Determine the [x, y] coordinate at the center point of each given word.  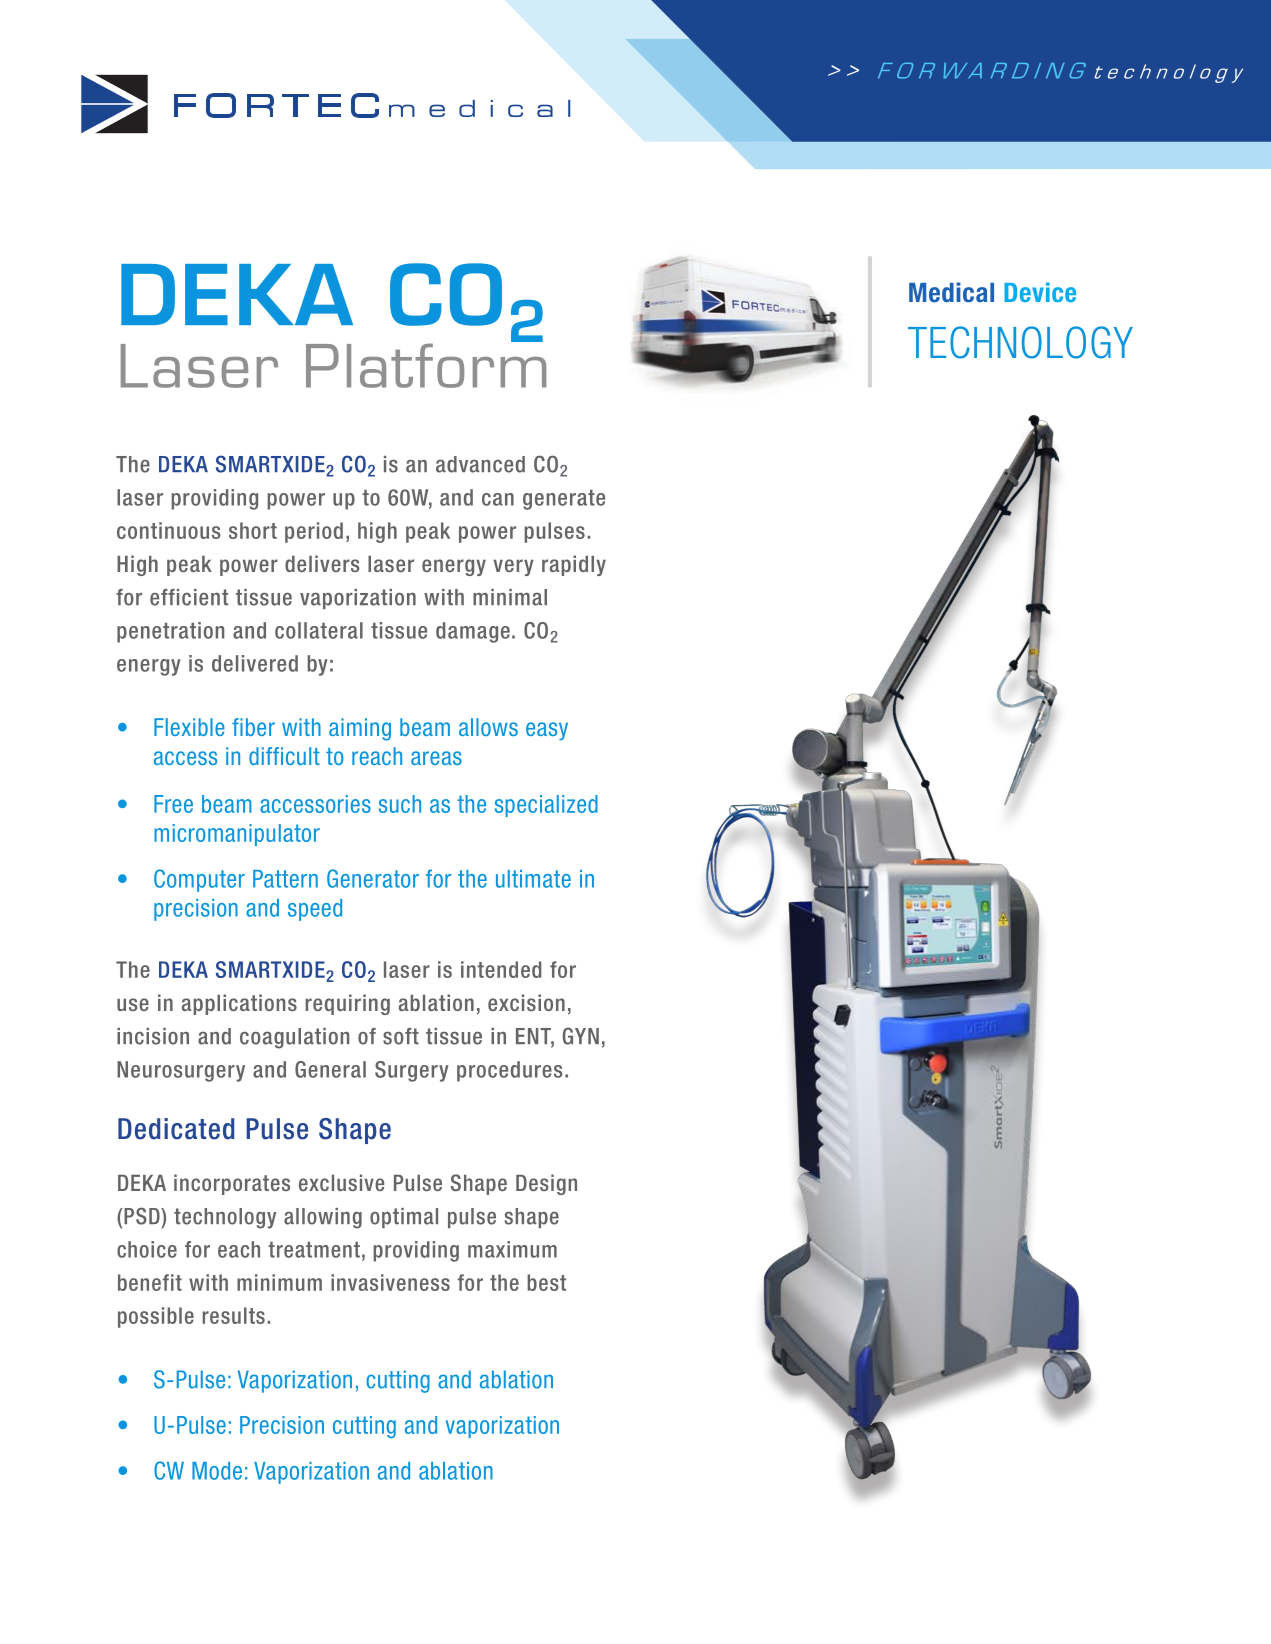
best [546, 1282]
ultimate [533, 879]
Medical [951, 292]
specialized [546, 806]
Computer [199, 880]
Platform [426, 364]
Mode [217, 1471]
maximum [512, 1249]
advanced [480, 464]
